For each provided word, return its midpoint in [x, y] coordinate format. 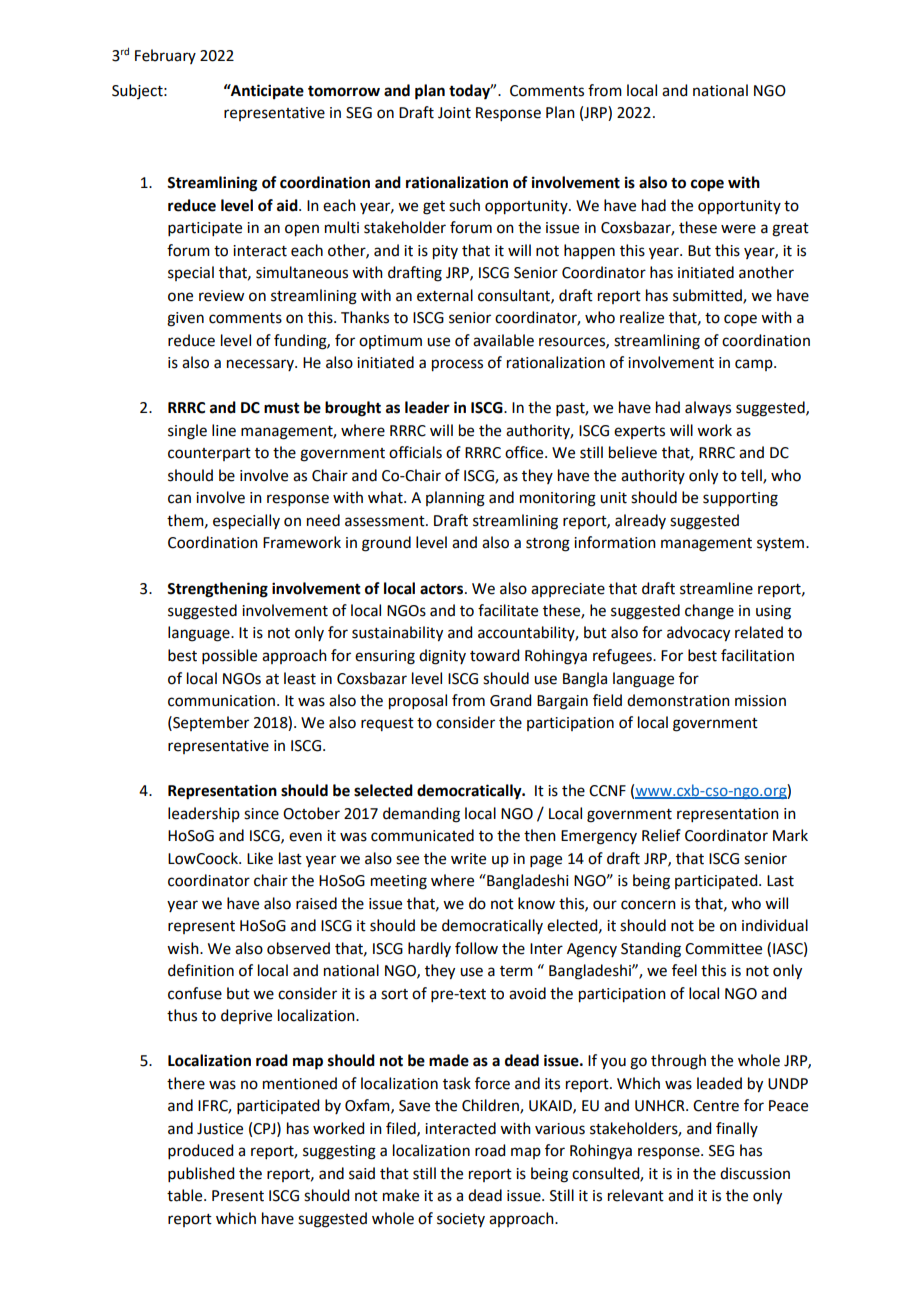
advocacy [698, 634]
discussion [755, 1173]
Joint [454, 113]
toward [494, 655]
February [165, 56]
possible [229, 656]
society [461, 1220]
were [738, 229]
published [201, 1174]
